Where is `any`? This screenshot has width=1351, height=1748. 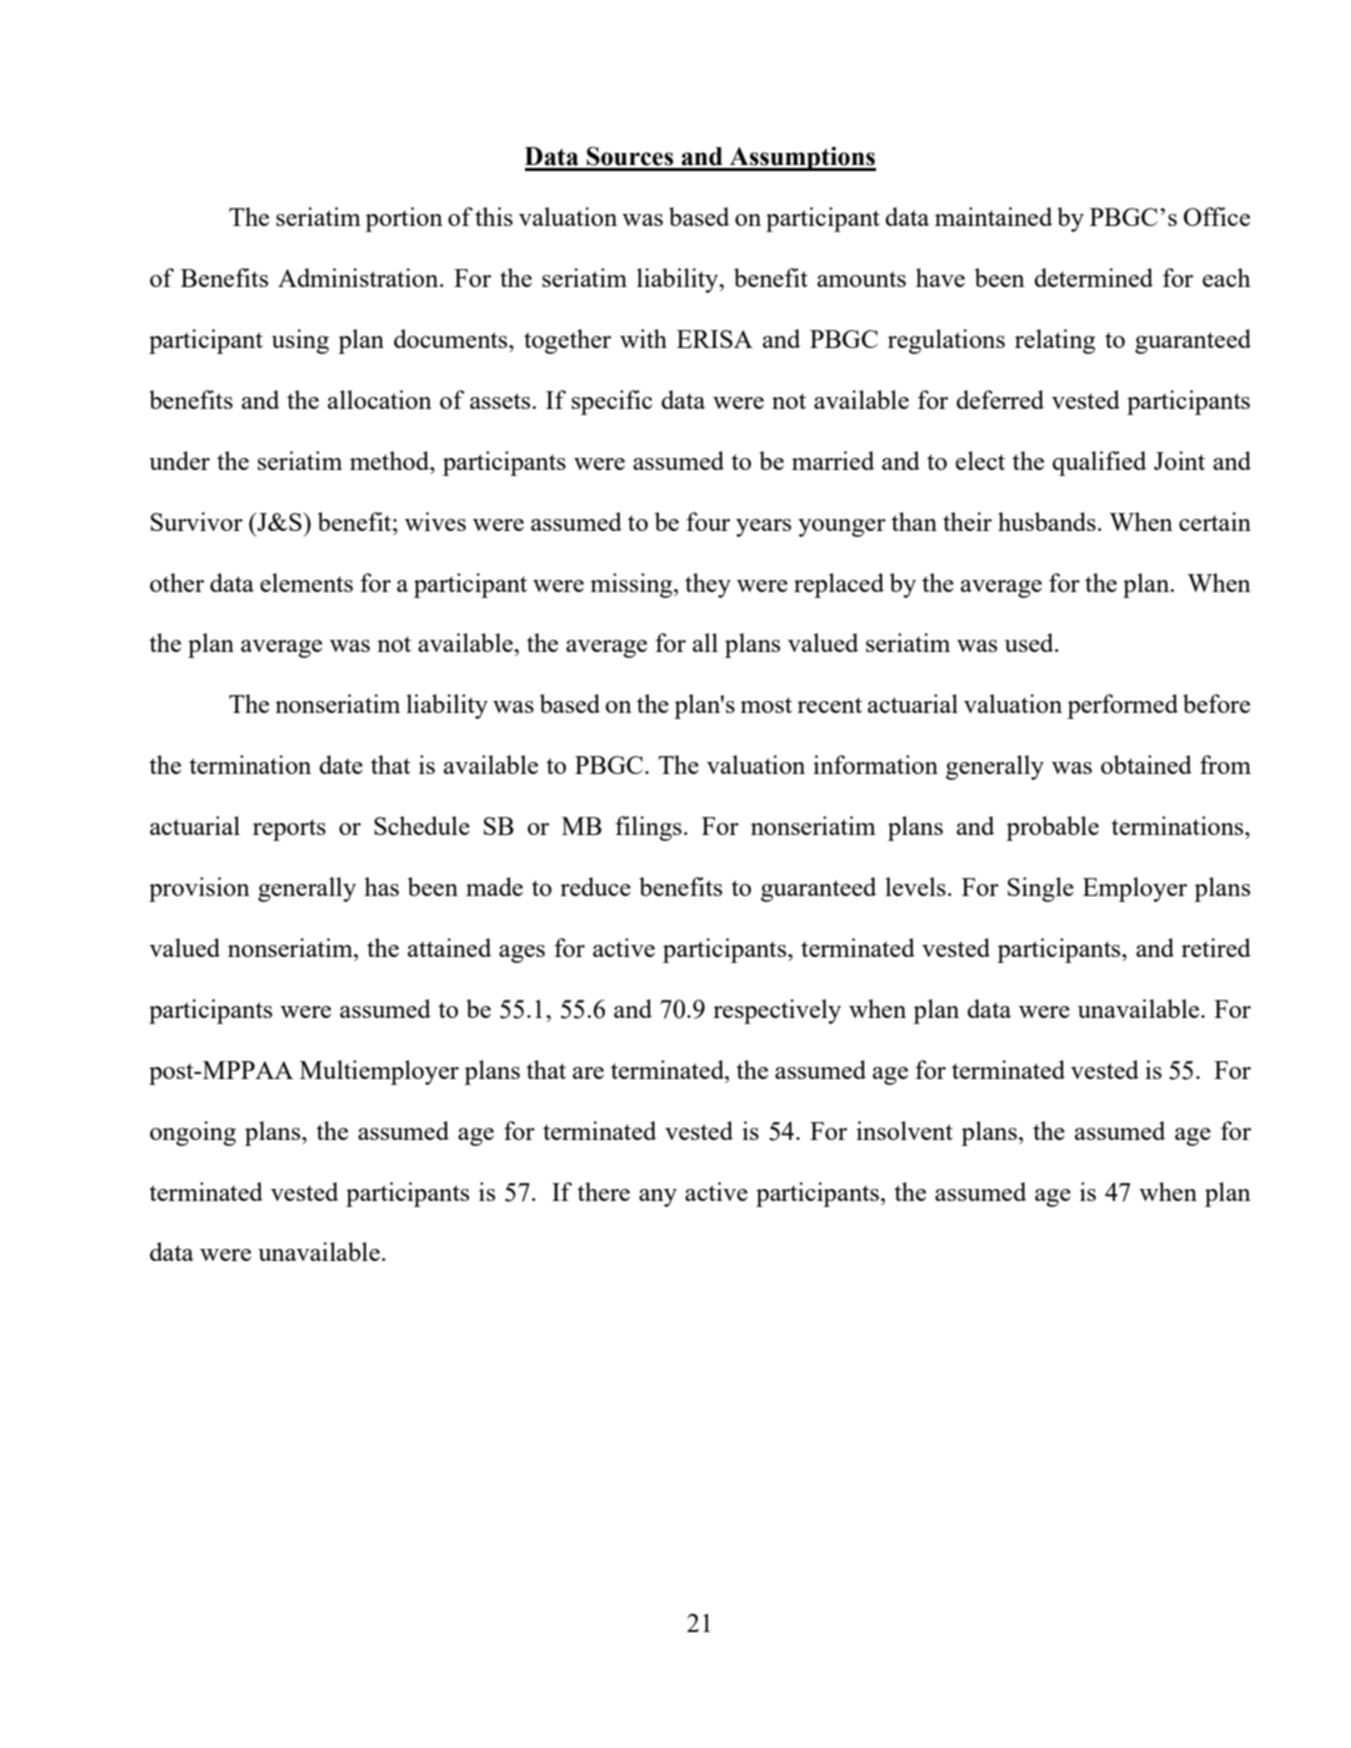 any is located at coordinates (658, 1198).
